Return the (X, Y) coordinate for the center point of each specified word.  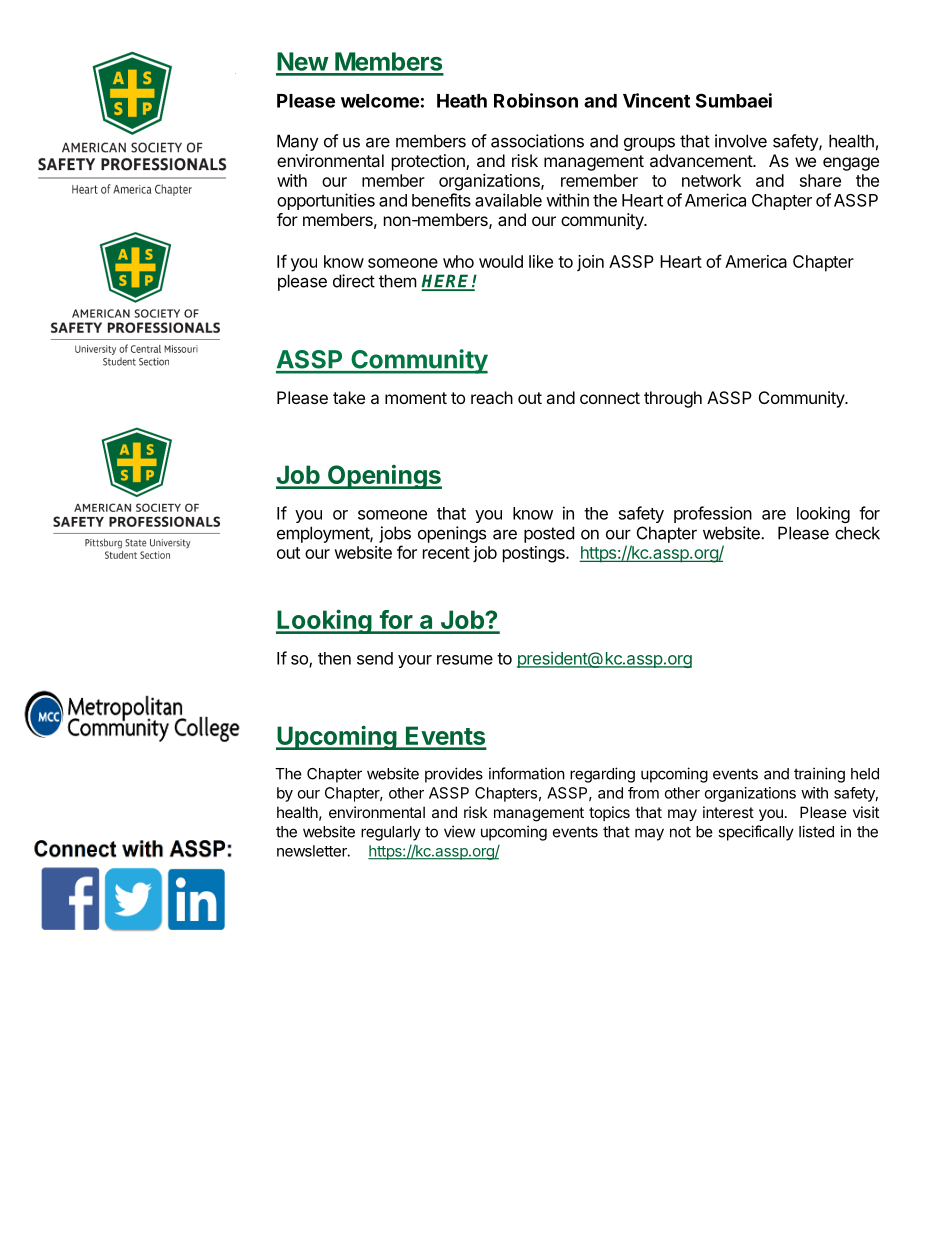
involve (741, 141)
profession (713, 514)
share (820, 180)
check (857, 533)
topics (609, 813)
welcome (380, 101)
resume (465, 660)
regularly (391, 833)
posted (549, 534)
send (375, 658)
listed (816, 831)
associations (537, 141)
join (590, 263)
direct (354, 281)
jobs (395, 534)
